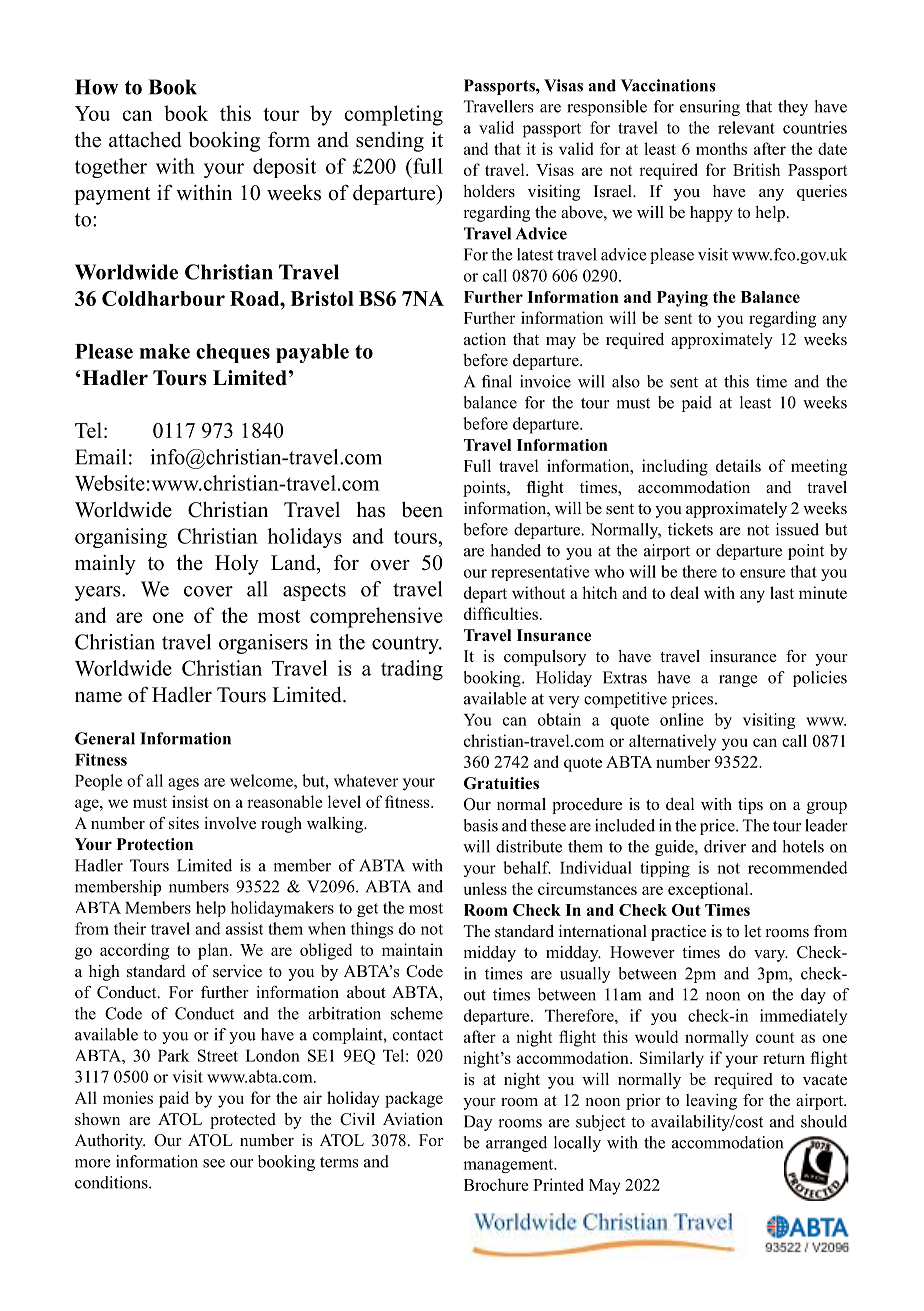  Describe the element at coordinates (214, 1163) in the image. I see `see` at that location.
